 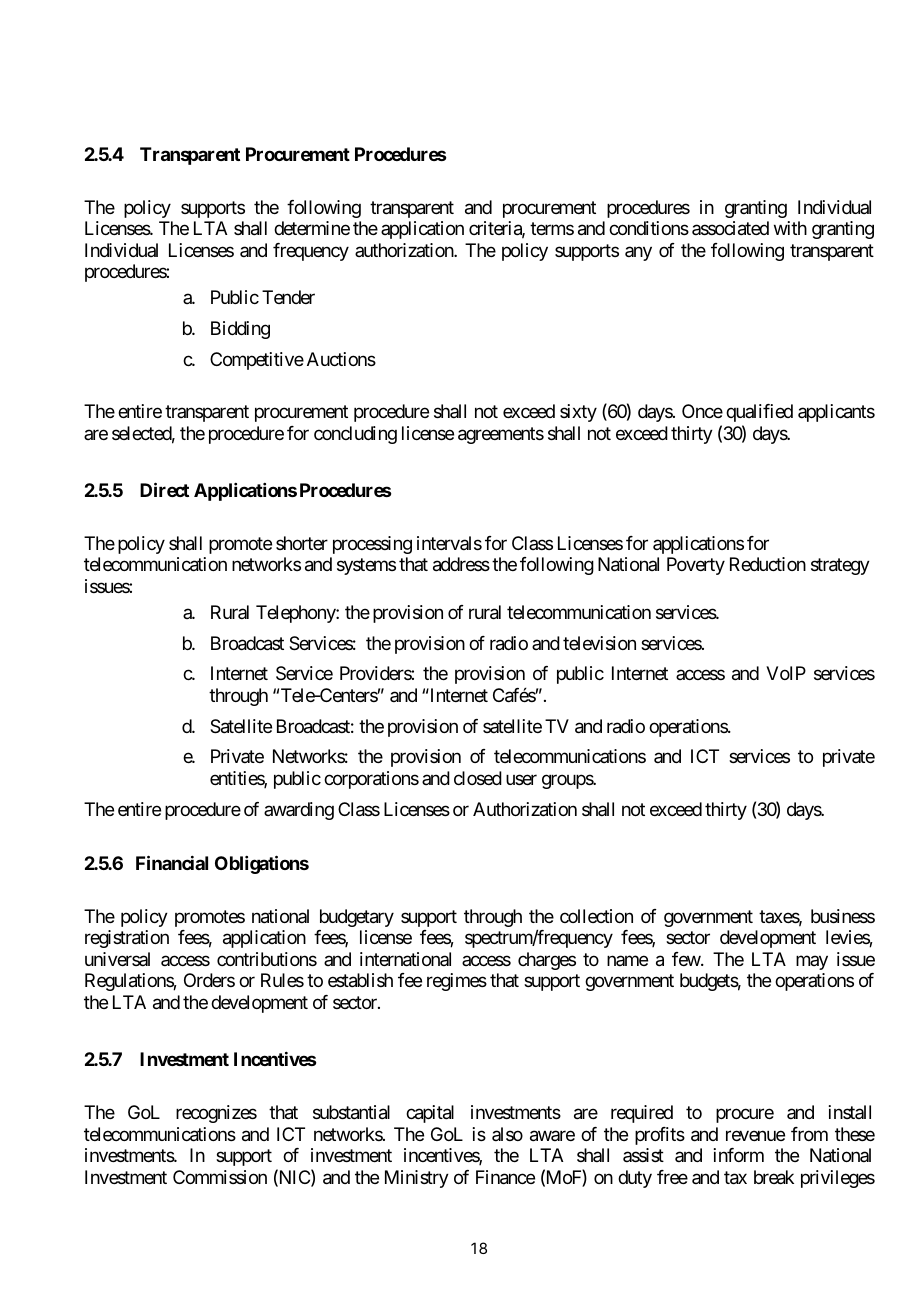 I want to click on registration, so click(x=127, y=939).
